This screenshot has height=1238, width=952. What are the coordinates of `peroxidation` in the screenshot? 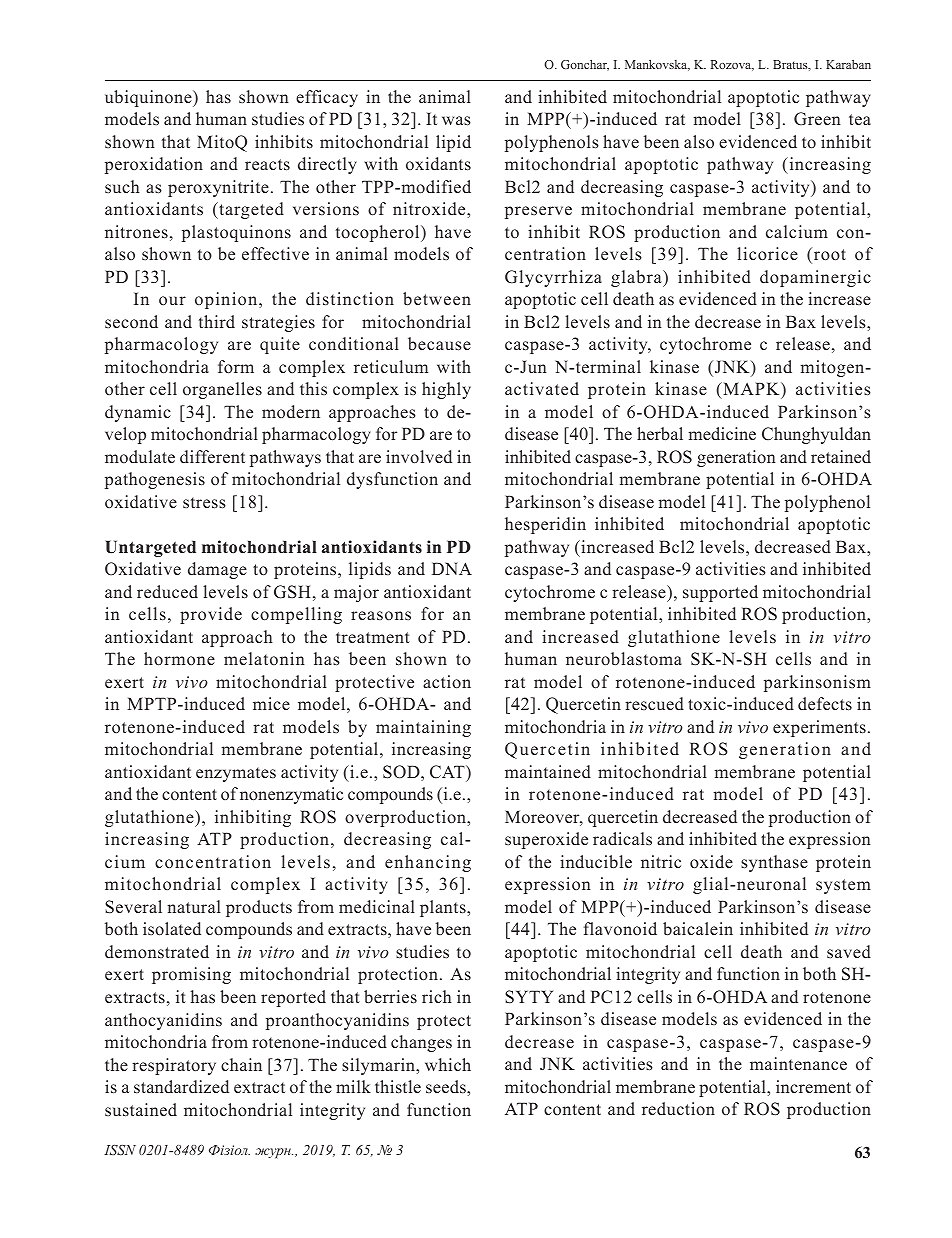 It's located at (154, 165).
